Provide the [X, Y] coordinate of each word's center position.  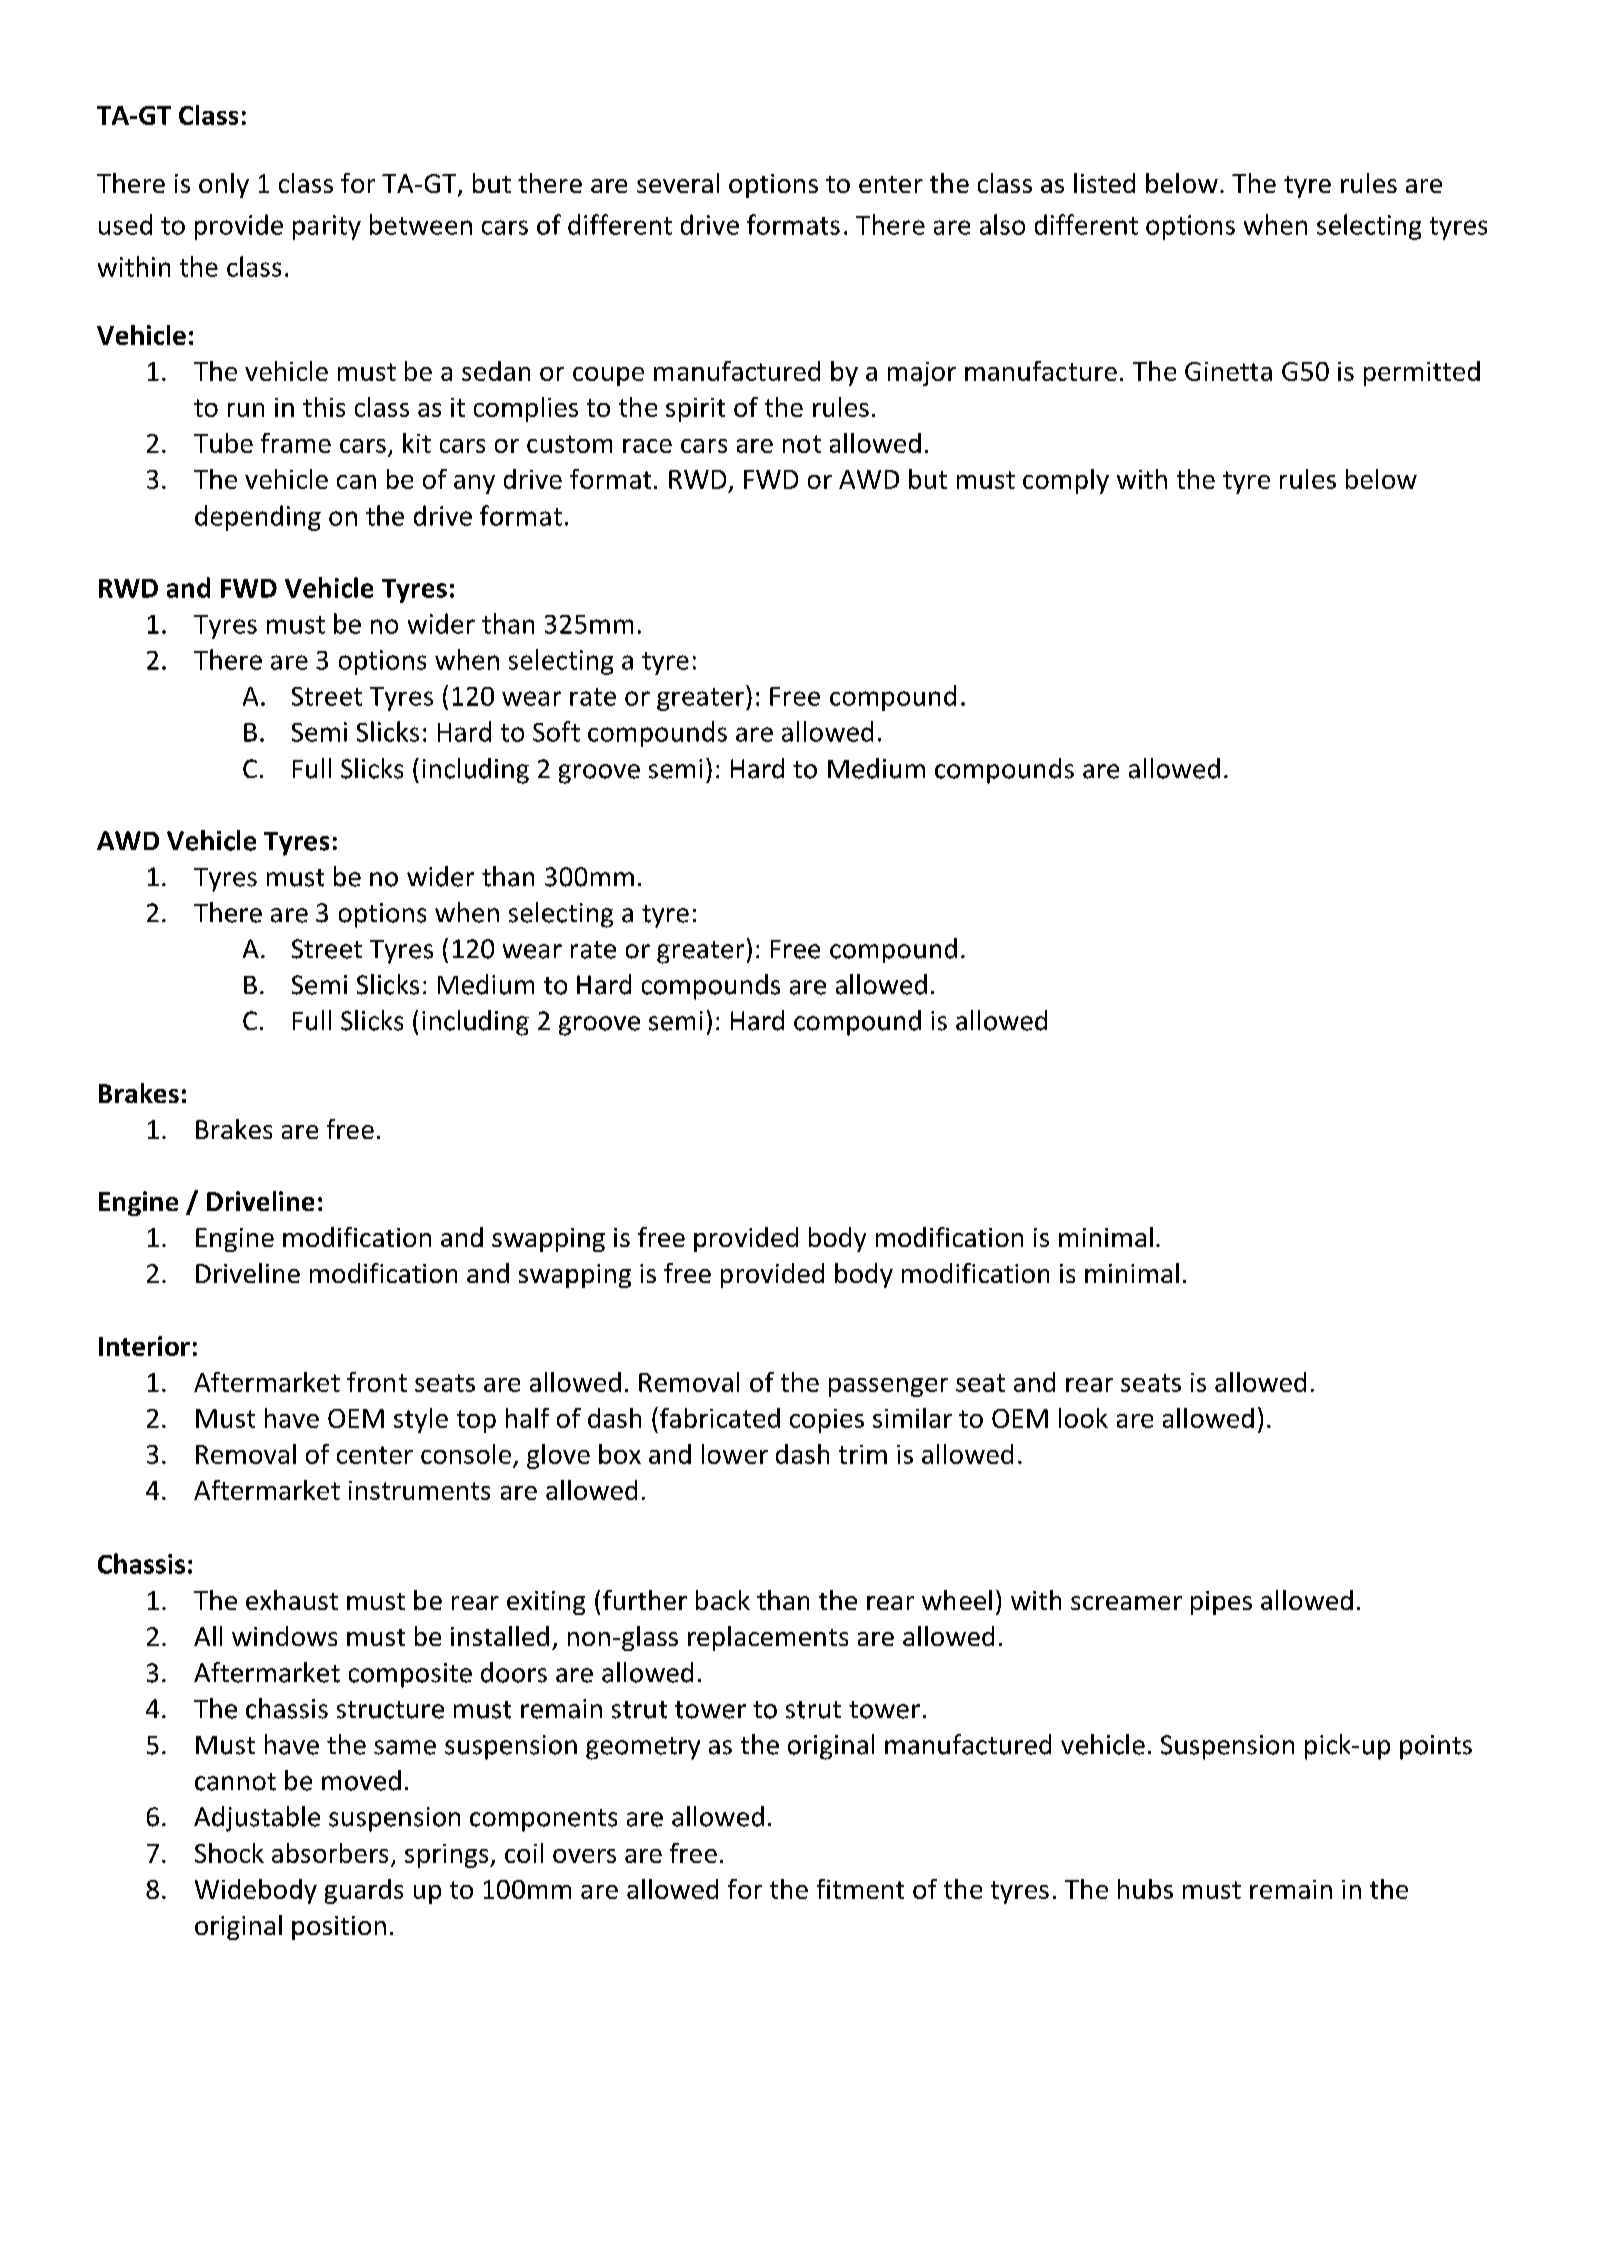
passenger [888, 1387]
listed [1104, 183]
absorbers [330, 1853]
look [1083, 1418]
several [678, 183]
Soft [556, 731]
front [377, 1382]
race [647, 446]
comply [1066, 481]
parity [327, 227]
